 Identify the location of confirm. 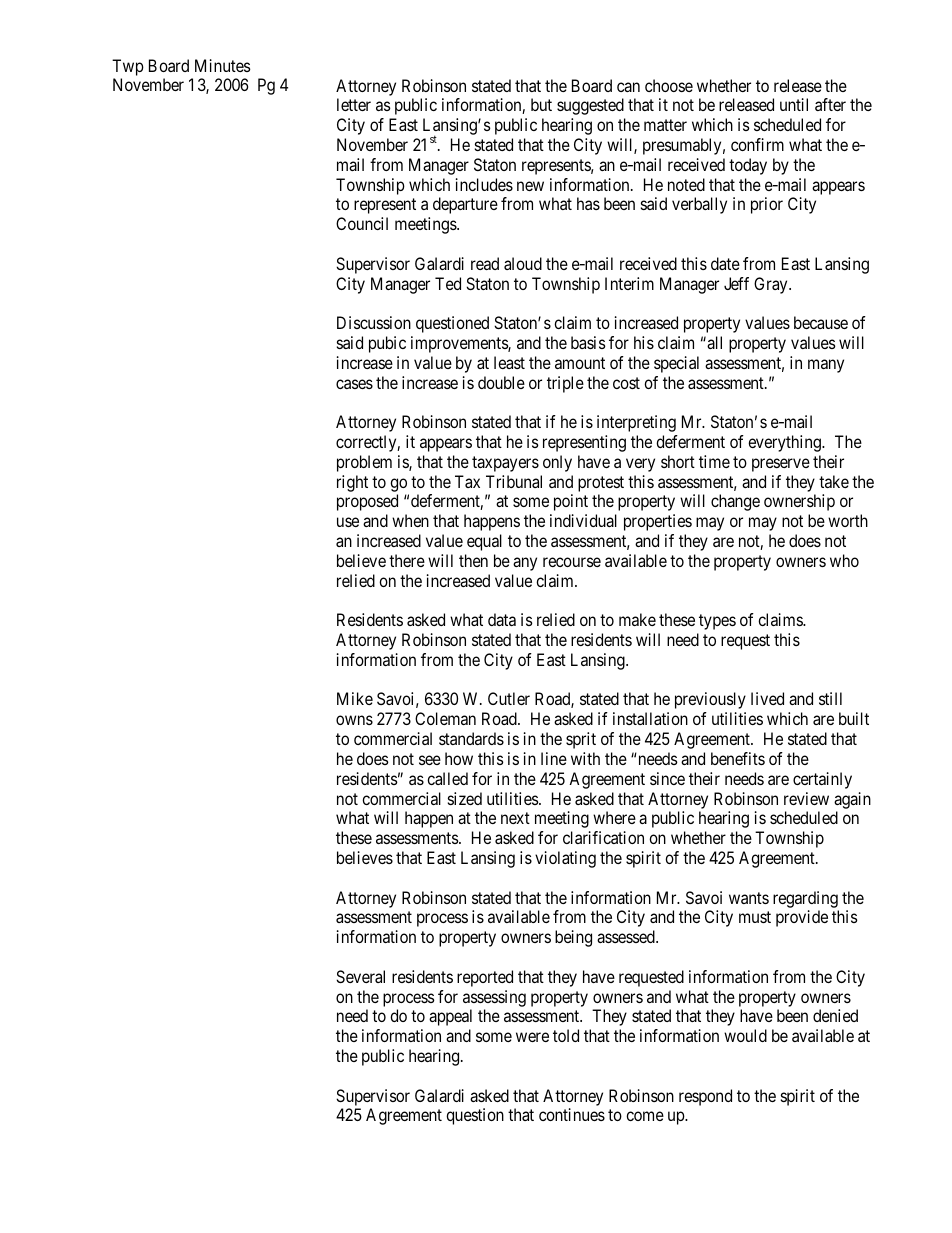
(757, 144).
